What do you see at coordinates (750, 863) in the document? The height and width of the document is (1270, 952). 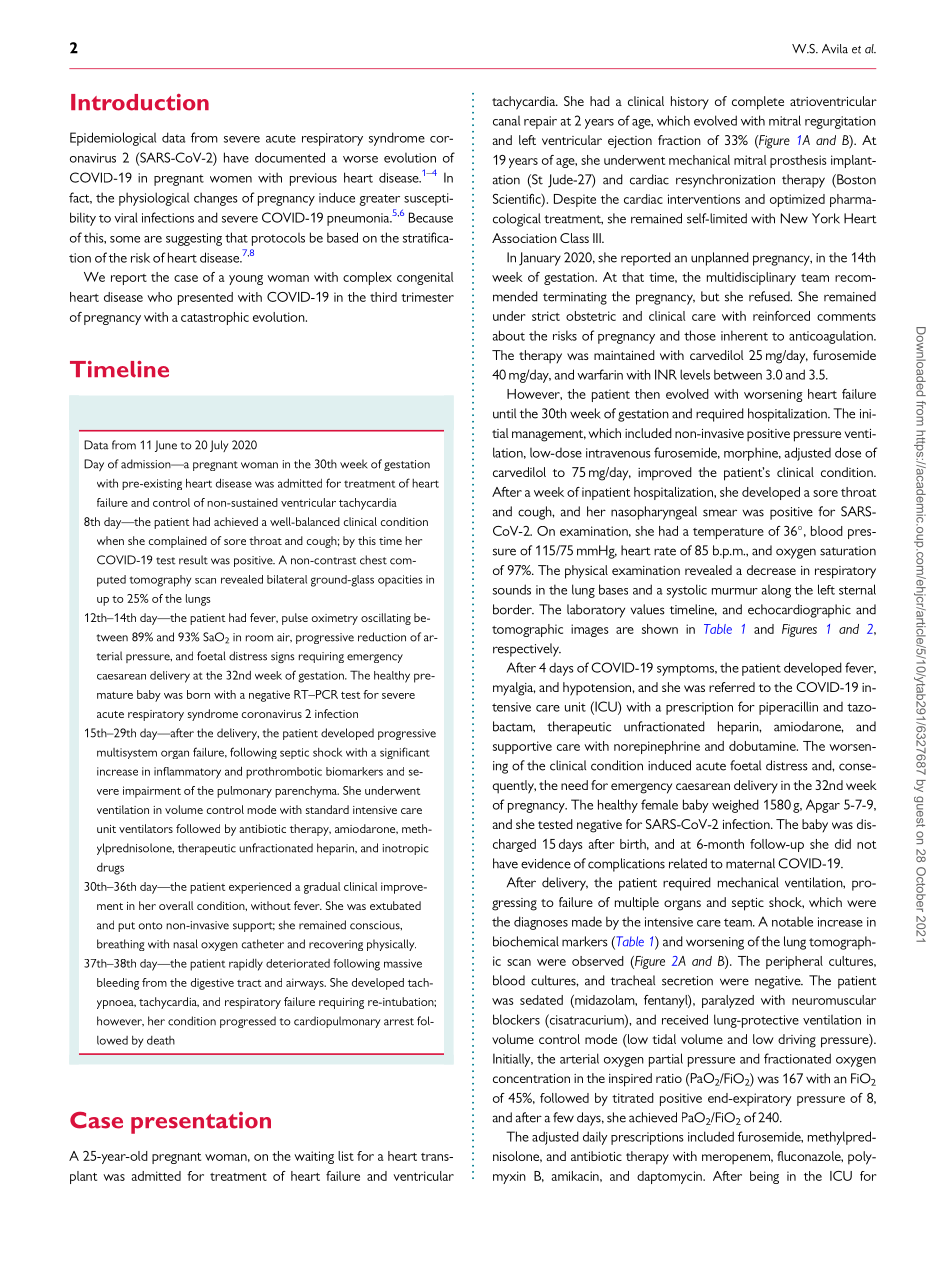 I see `maternal` at bounding box center [750, 863].
